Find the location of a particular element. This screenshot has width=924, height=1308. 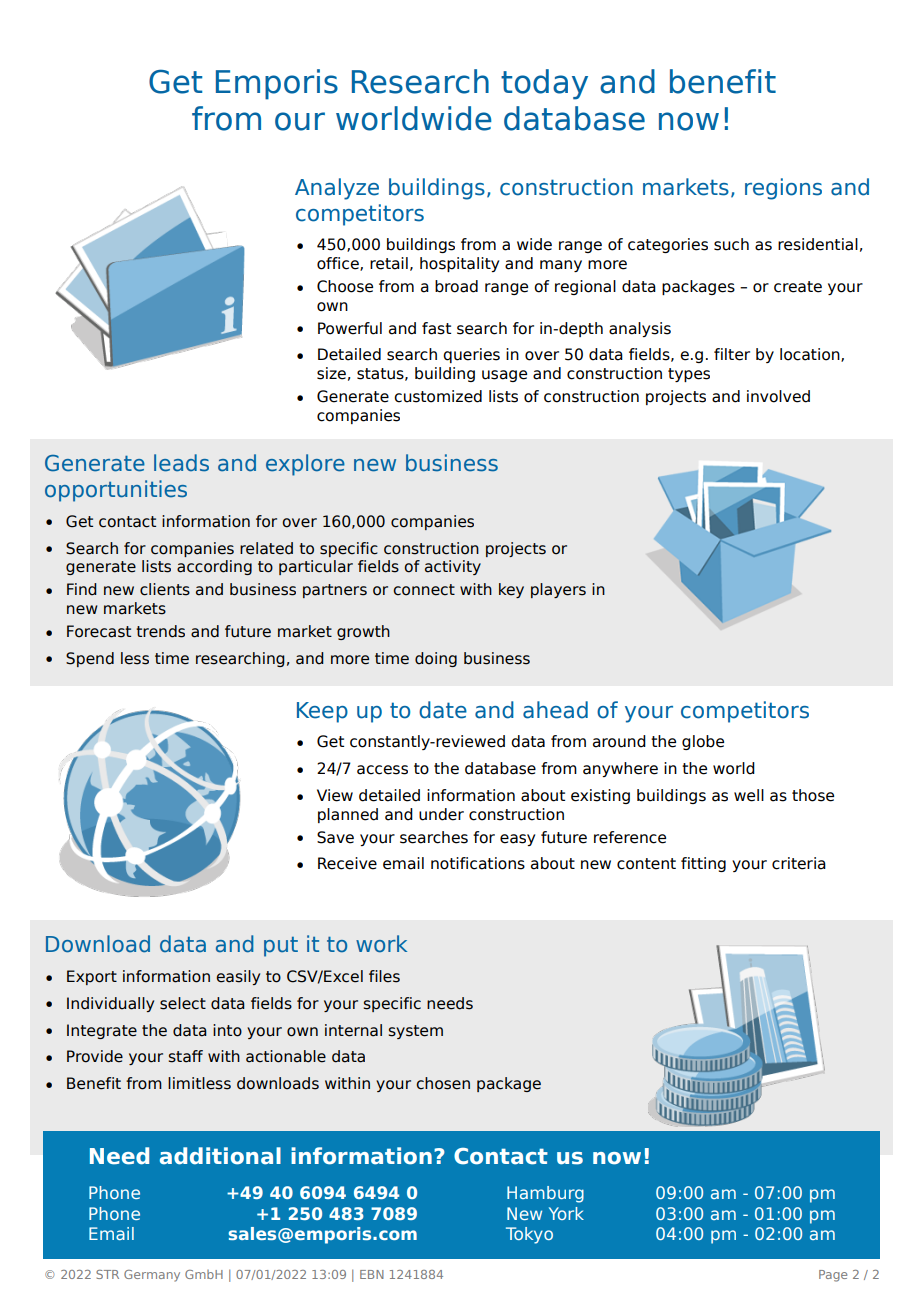

regions is located at coordinates (783, 189).
